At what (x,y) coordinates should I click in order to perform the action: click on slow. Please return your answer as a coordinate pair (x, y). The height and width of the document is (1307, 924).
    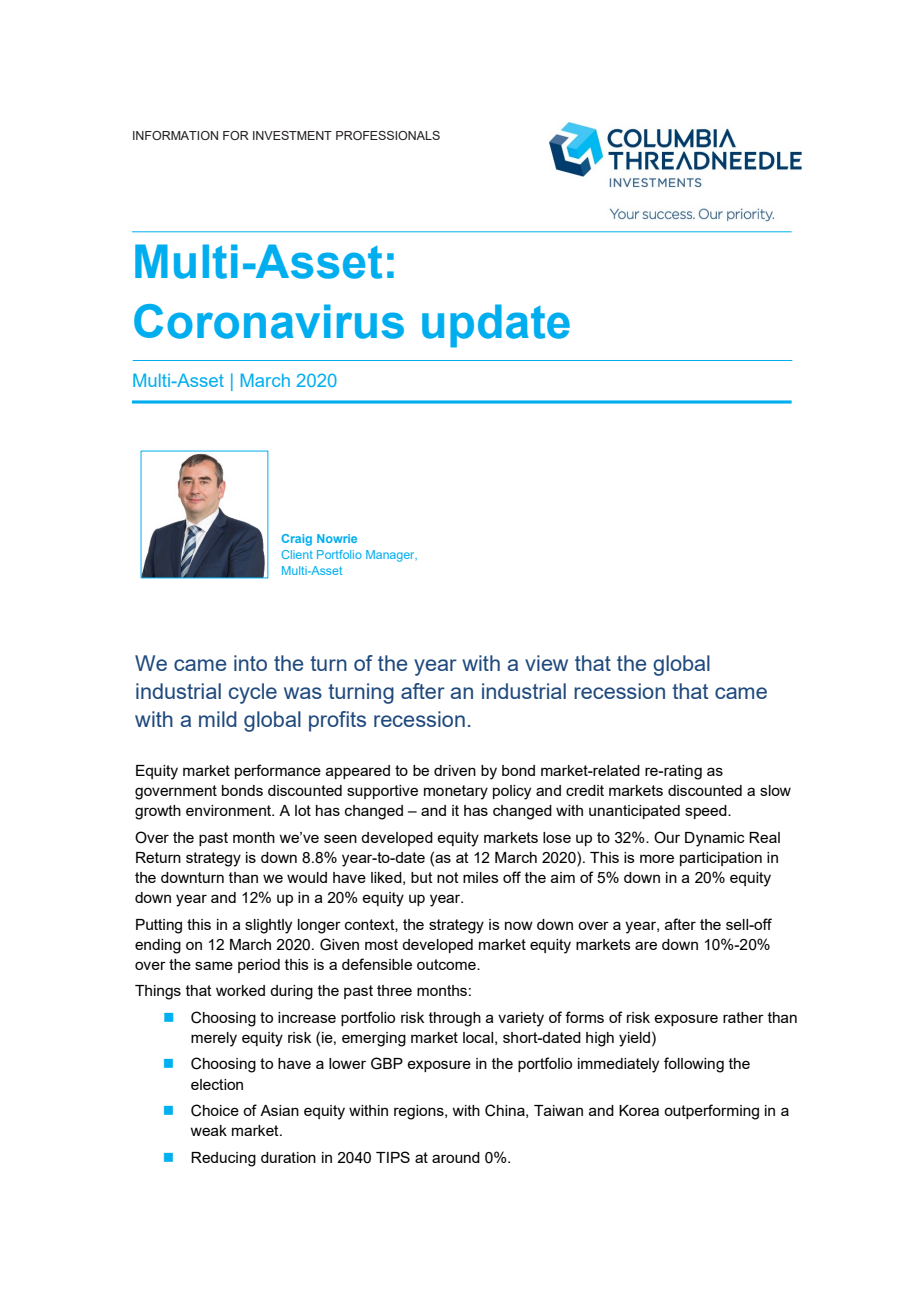
    Looking at the image, I should click on (775, 790).
